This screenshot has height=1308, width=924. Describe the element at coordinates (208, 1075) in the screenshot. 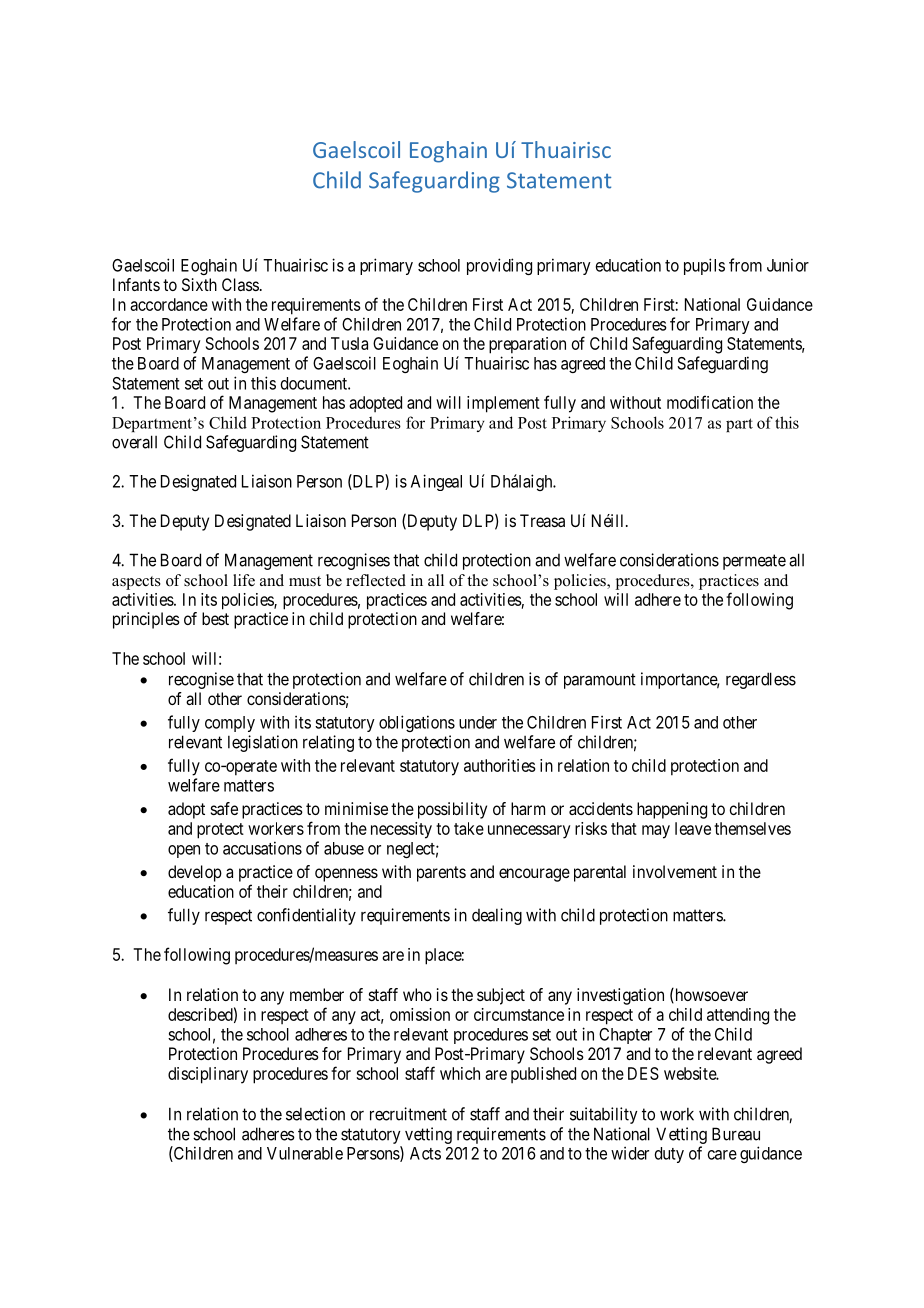

I see `disciplinary` at that location.
